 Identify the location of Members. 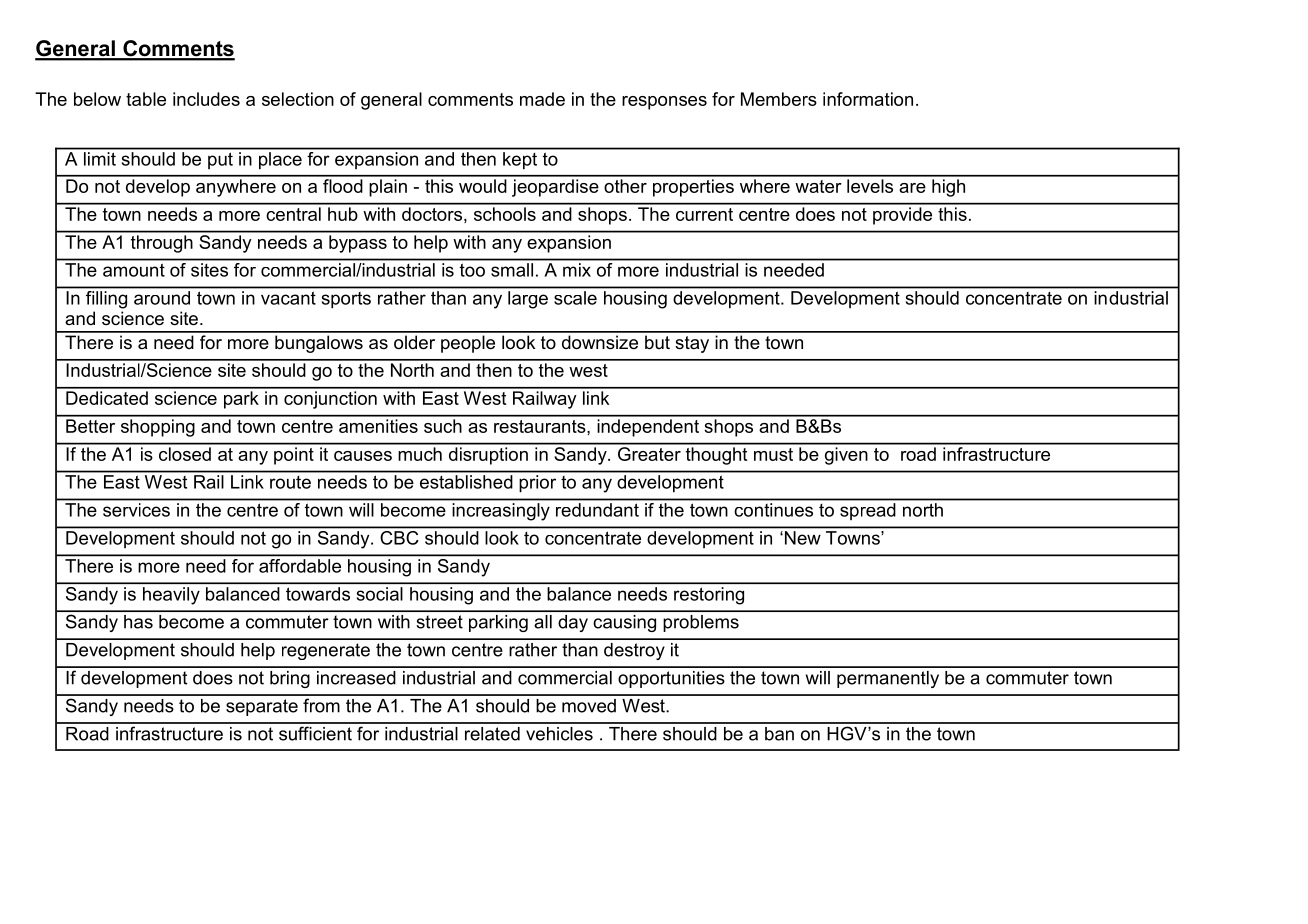
(779, 99).
